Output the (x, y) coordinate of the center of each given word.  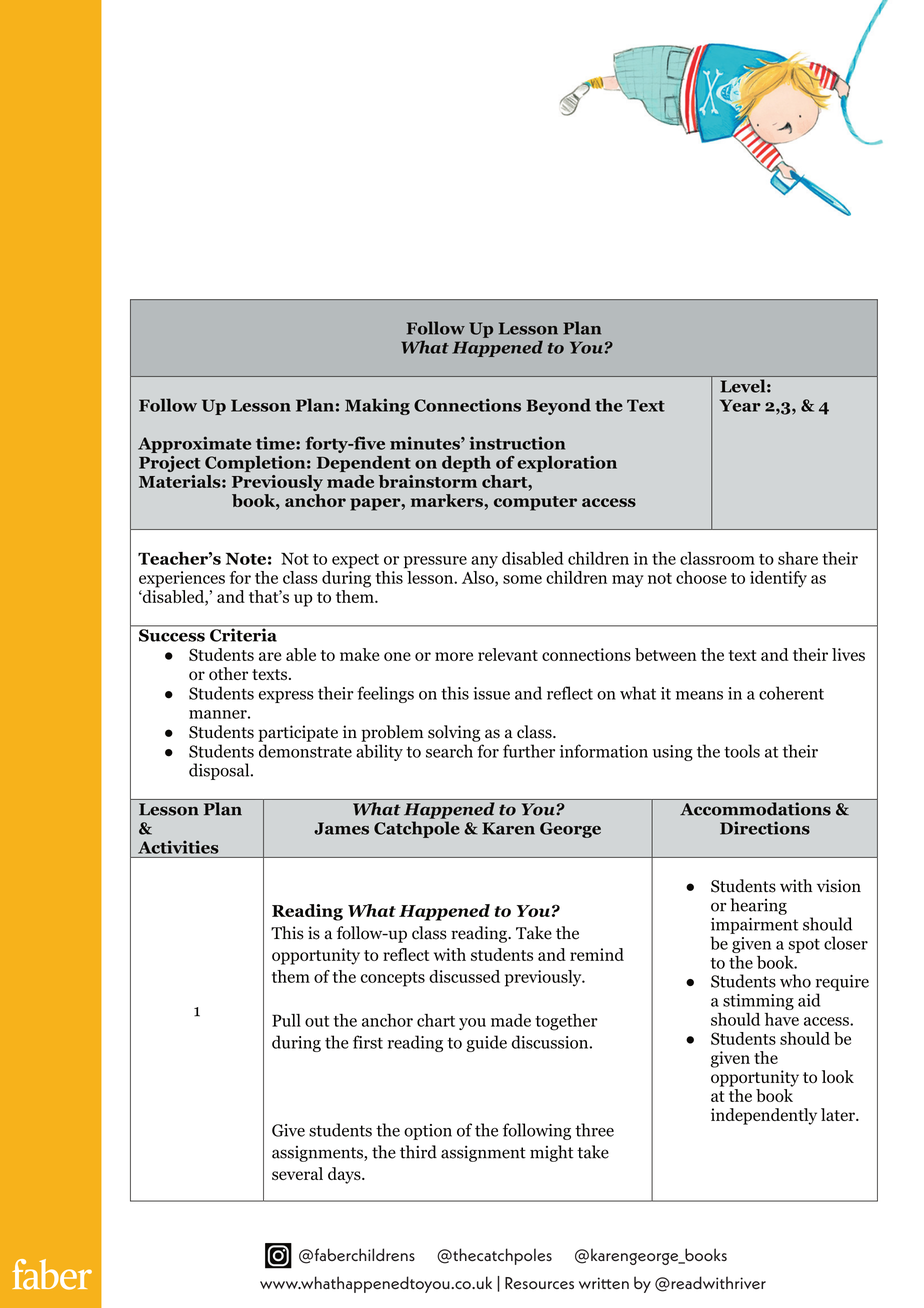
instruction (517, 443)
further (529, 751)
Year (740, 405)
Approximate (194, 444)
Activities (178, 847)
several (297, 1173)
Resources (539, 1283)
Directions (765, 828)
